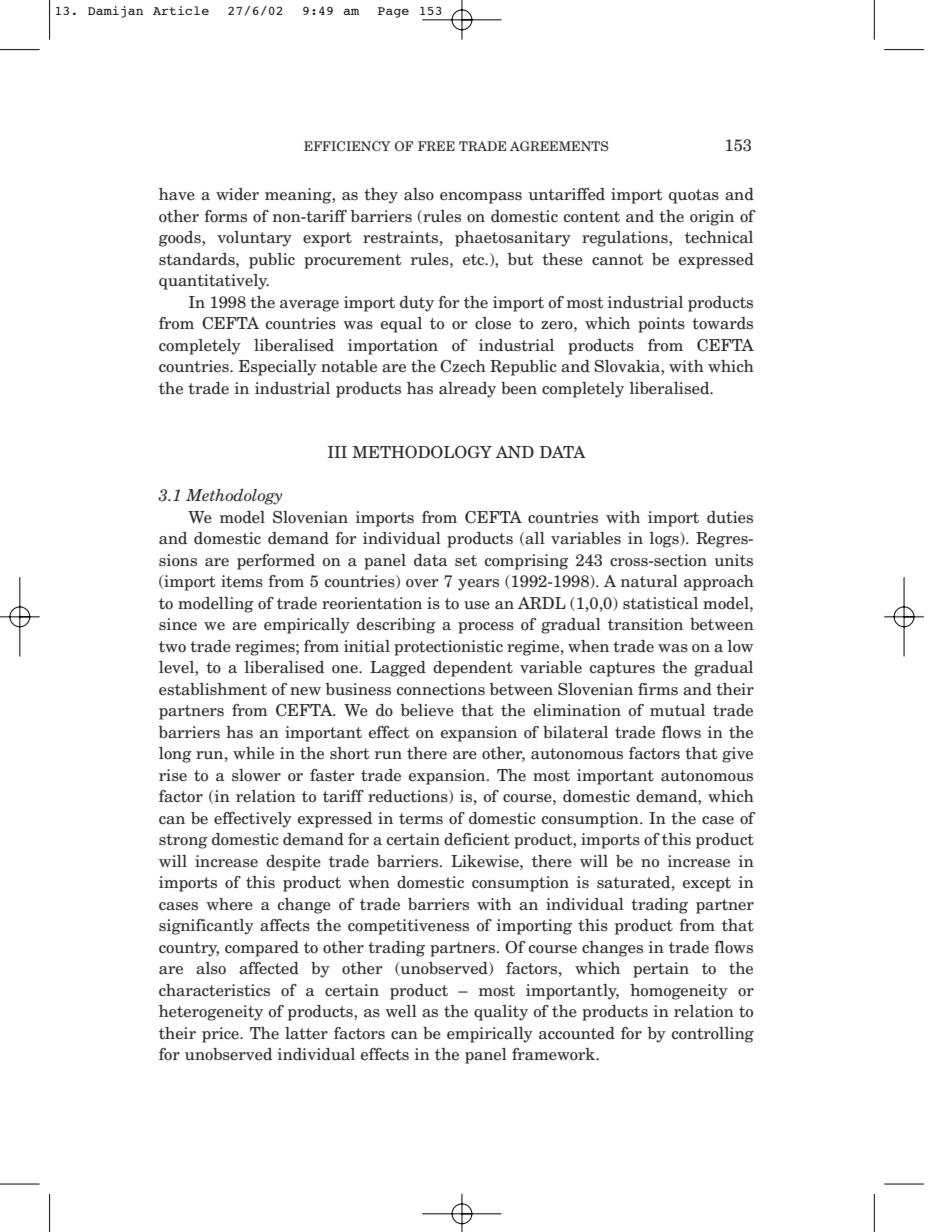 The width and height of the screenshot is (952, 1232). Describe the element at coordinates (466, 561) in the screenshot. I see `set` at that location.
